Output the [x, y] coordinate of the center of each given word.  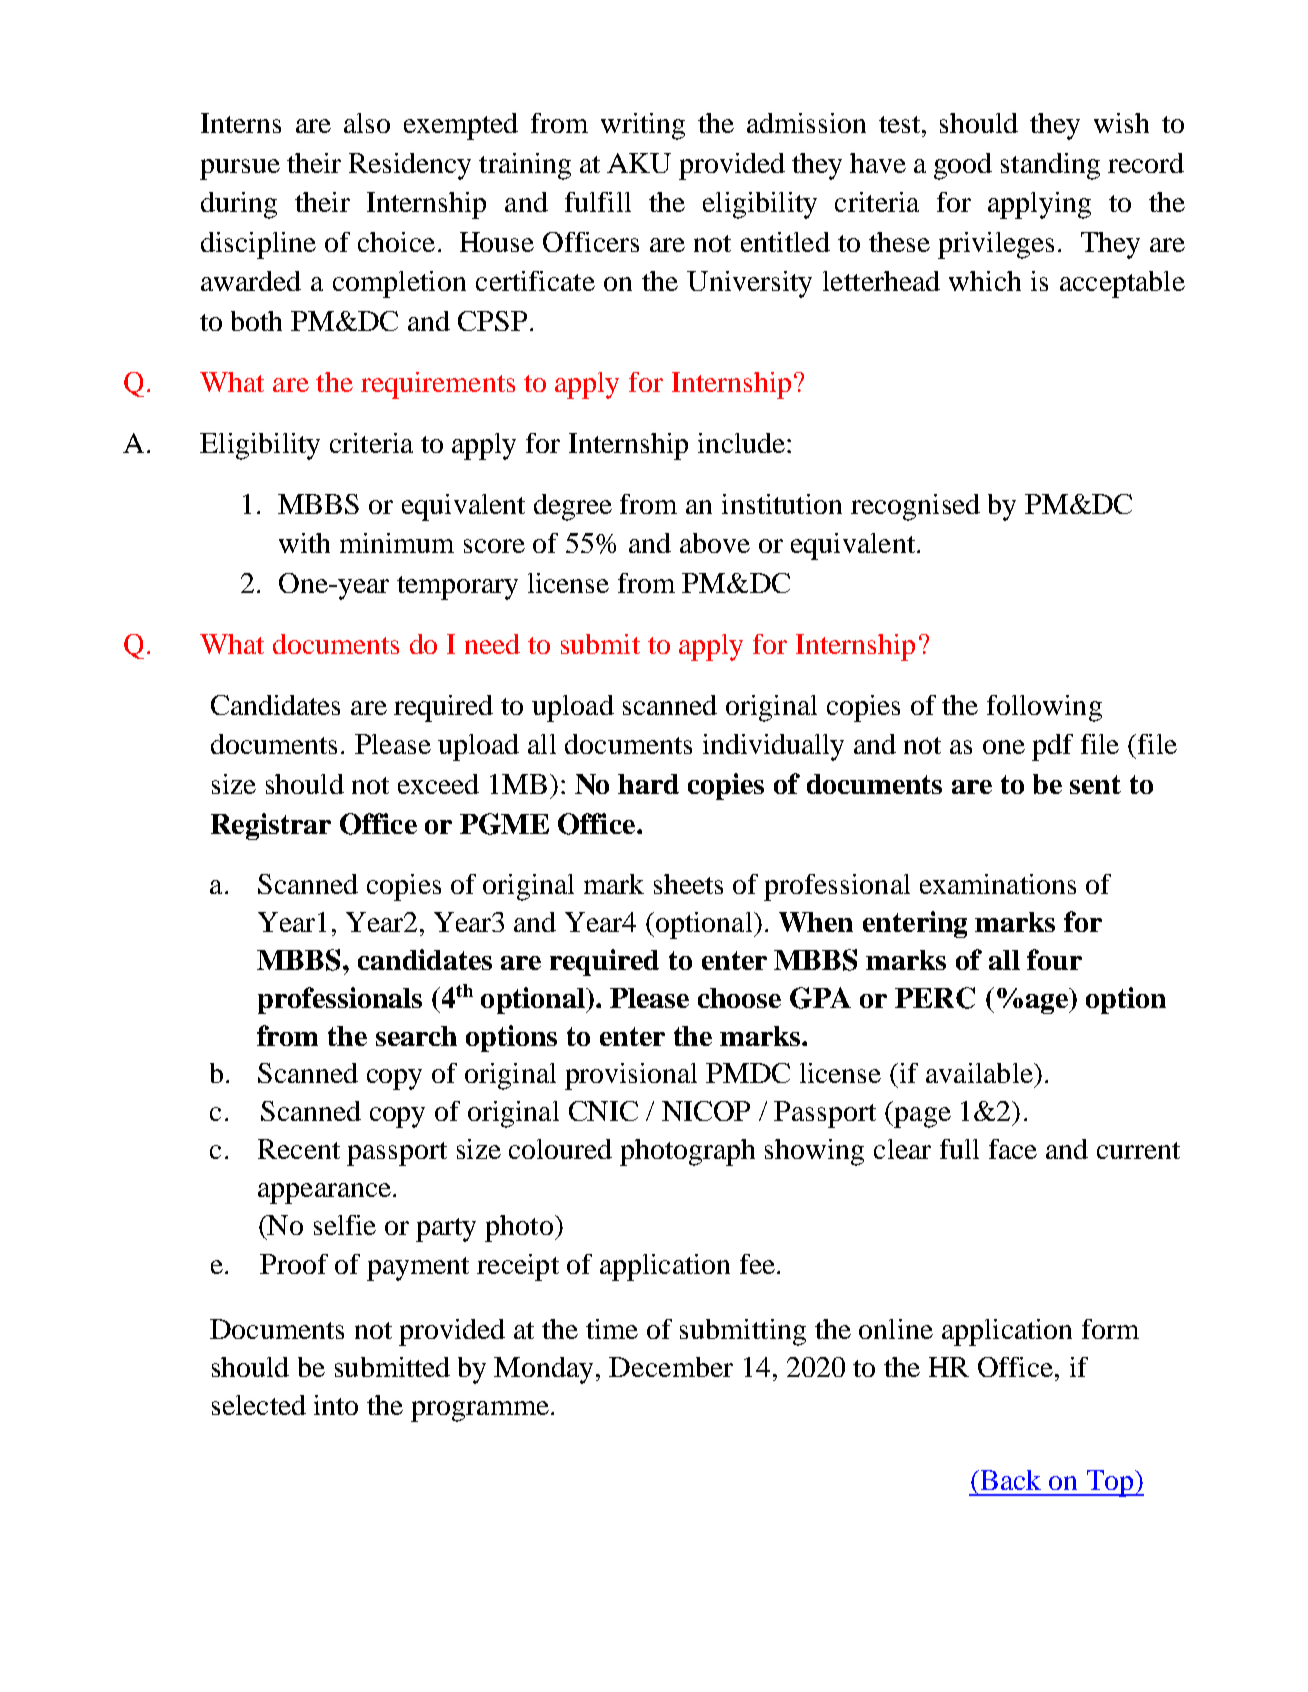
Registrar [271, 826]
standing [1050, 166]
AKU [639, 163]
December [671, 1367]
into [336, 1405]
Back [1009, 1480]
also [367, 123]
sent [1095, 784]
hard [648, 784]
